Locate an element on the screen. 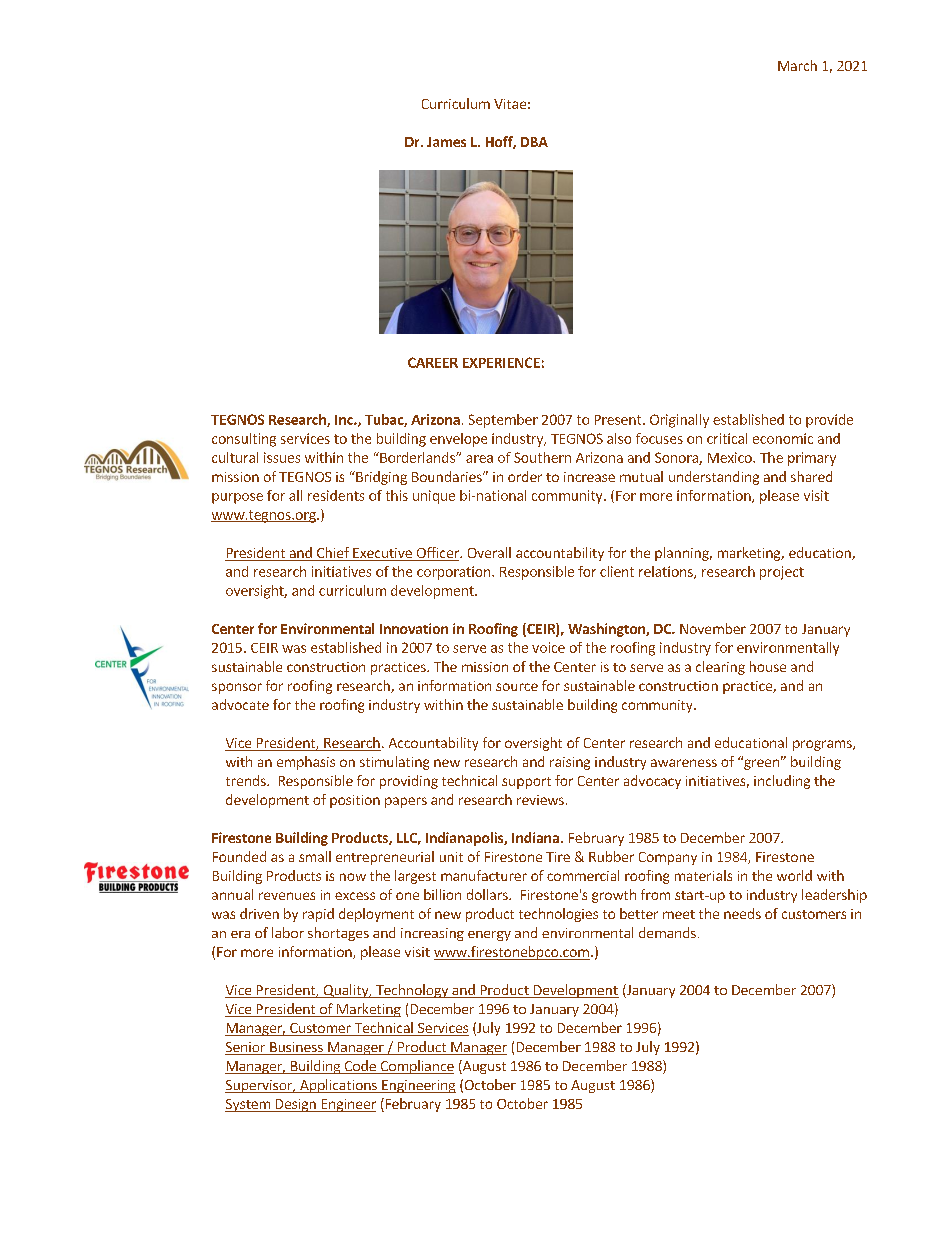 This screenshot has width=952, height=1233. DBA is located at coordinates (534, 142).
